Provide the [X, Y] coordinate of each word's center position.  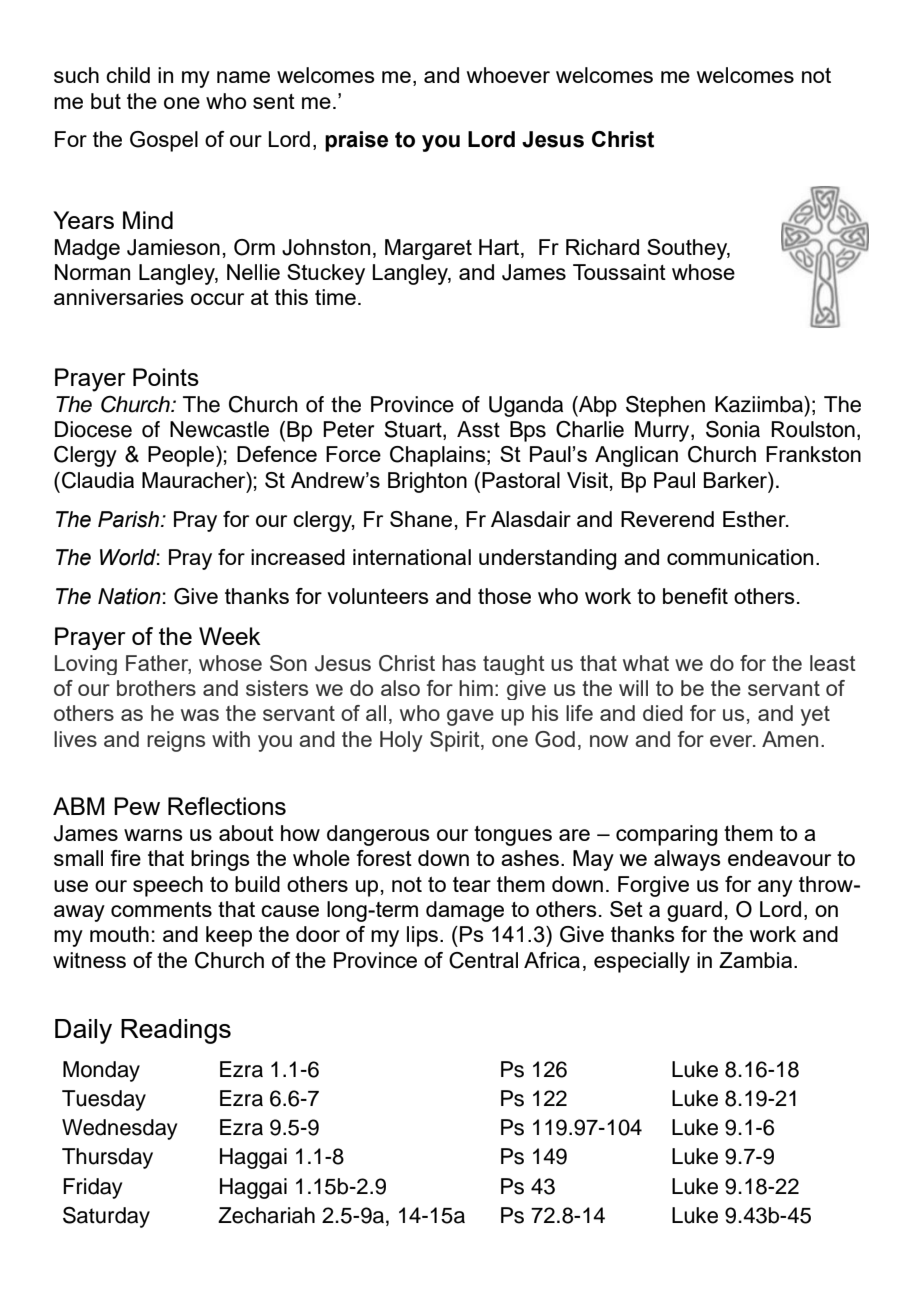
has [459, 663]
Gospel [164, 141]
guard [694, 911]
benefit [695, 596]
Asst [478, 429]
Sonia [733, 429]
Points [166, 377]
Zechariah [266, 1215]
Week [230, 636]
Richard [602, 247]
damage [465, 911]
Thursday [107, 1158]
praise [356, 141]
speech [168, 886]
